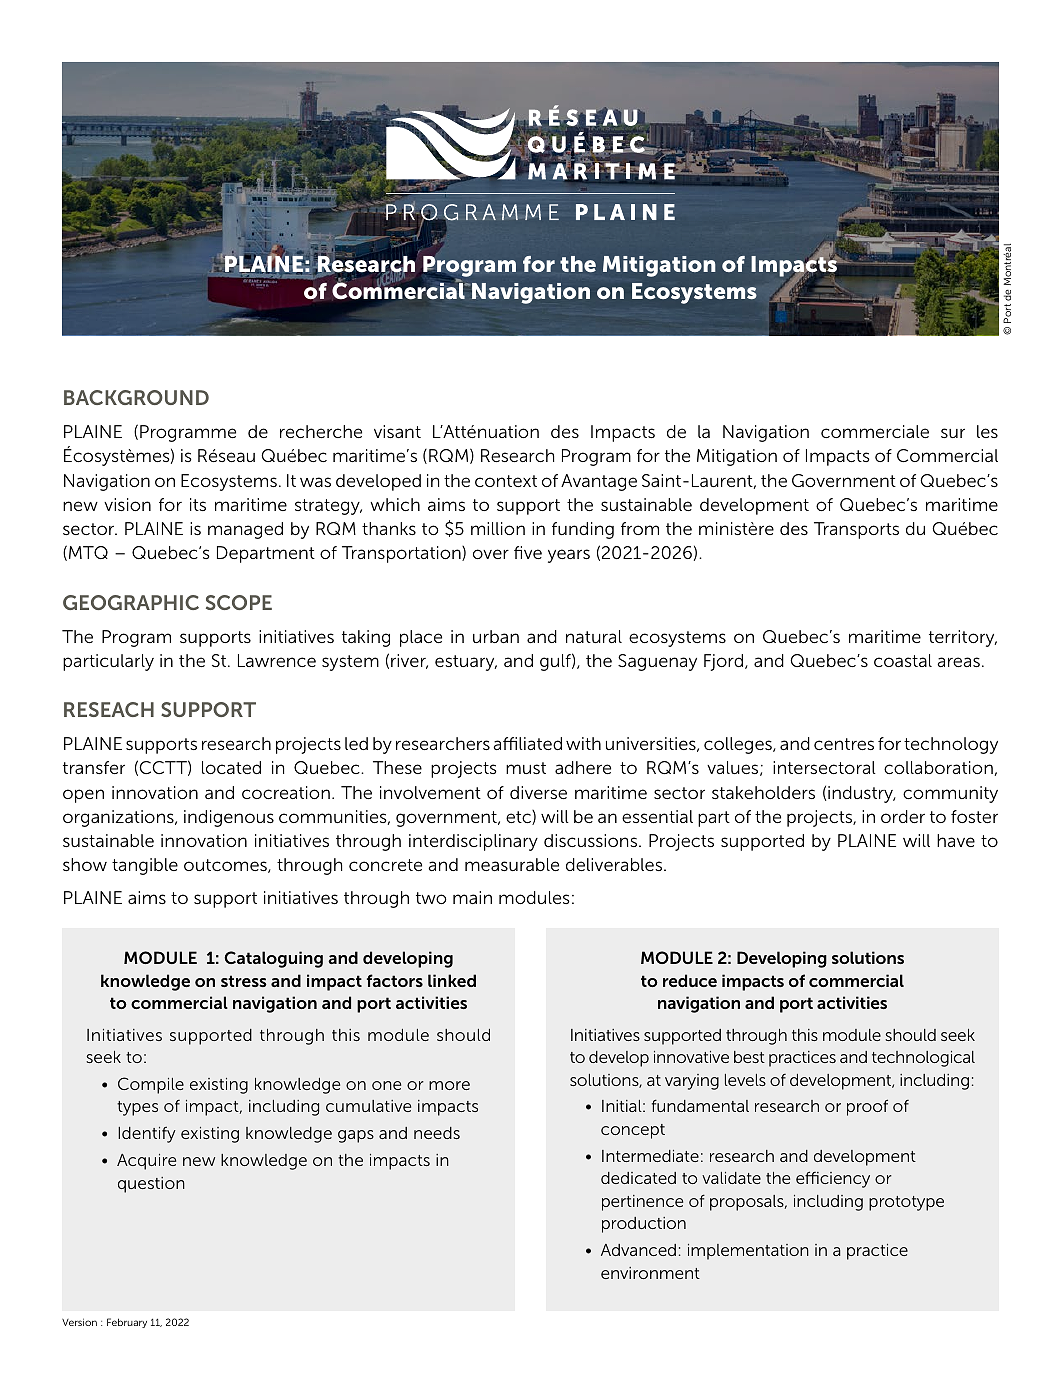 The image size is (1061, 1373). Describe the element at coordinates (244, 981) in the screenshot. I see `stress` at that location.
